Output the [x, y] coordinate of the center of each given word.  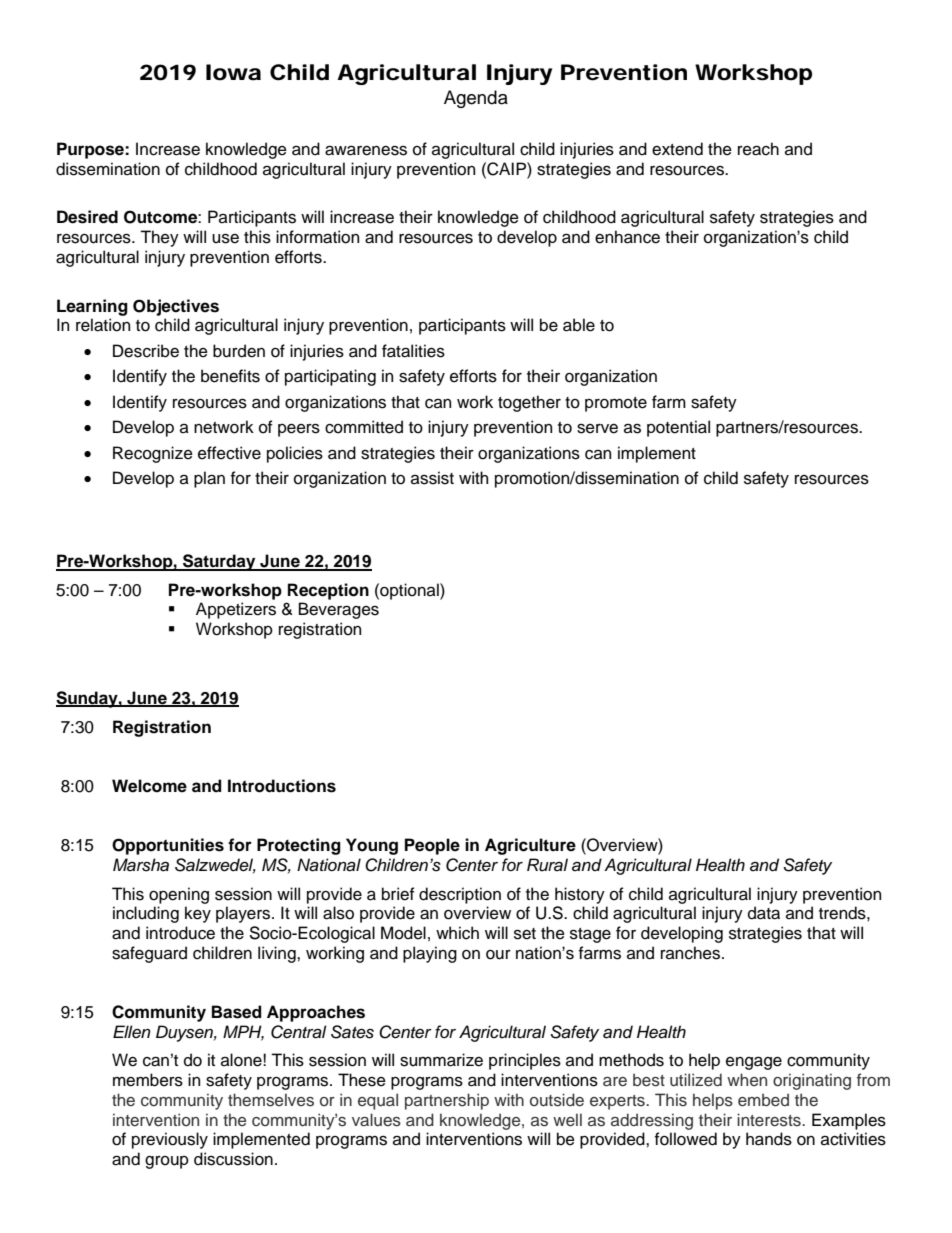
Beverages [339, 610]
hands [769, 1139]
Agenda [476, 99]
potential [678, 428]
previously [170, 1140]
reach [758, 149]
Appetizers [236, 610]
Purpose [91, 150]
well [567, 1120]
